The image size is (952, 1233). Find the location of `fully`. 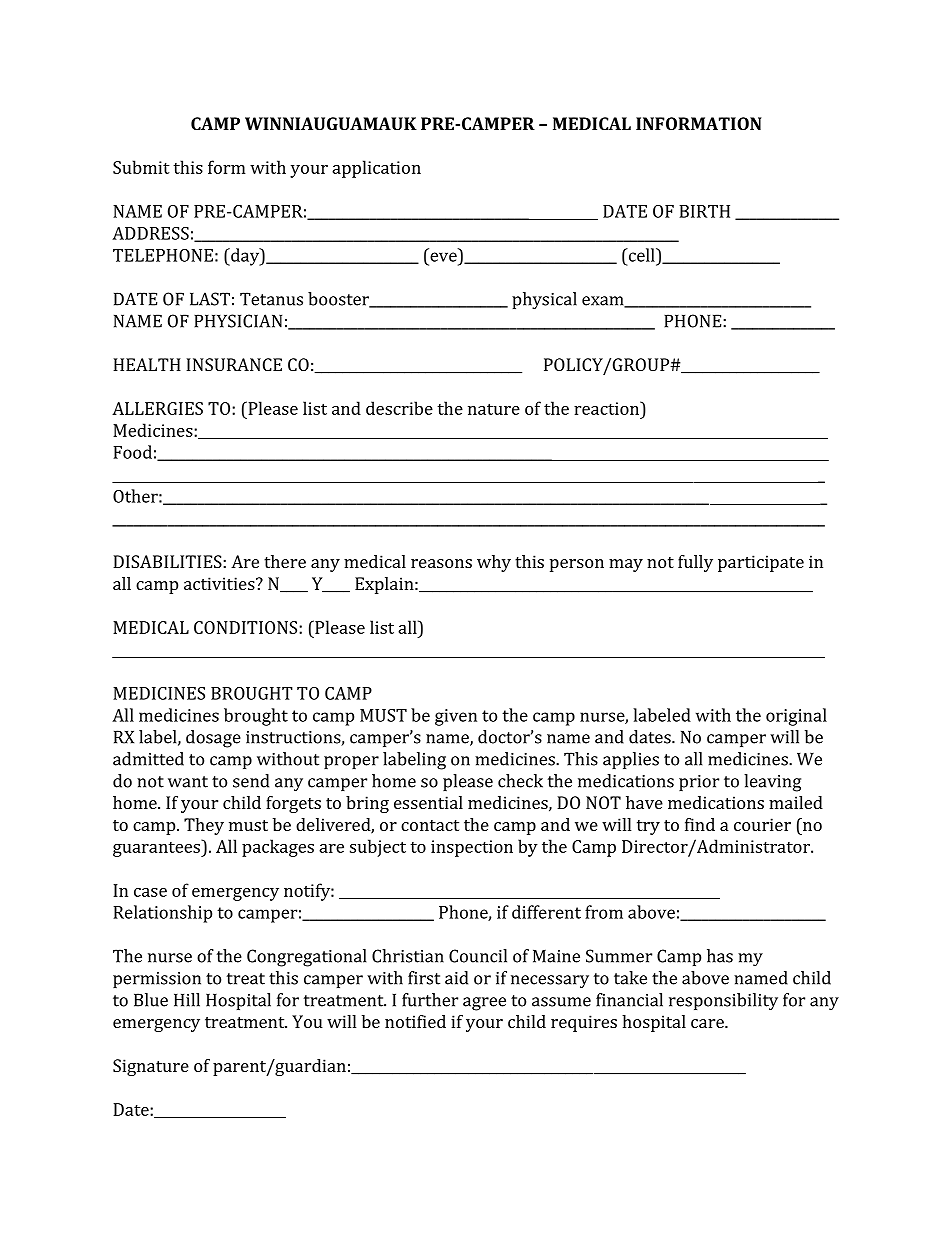

fully is located at coordinates (695, 563).
